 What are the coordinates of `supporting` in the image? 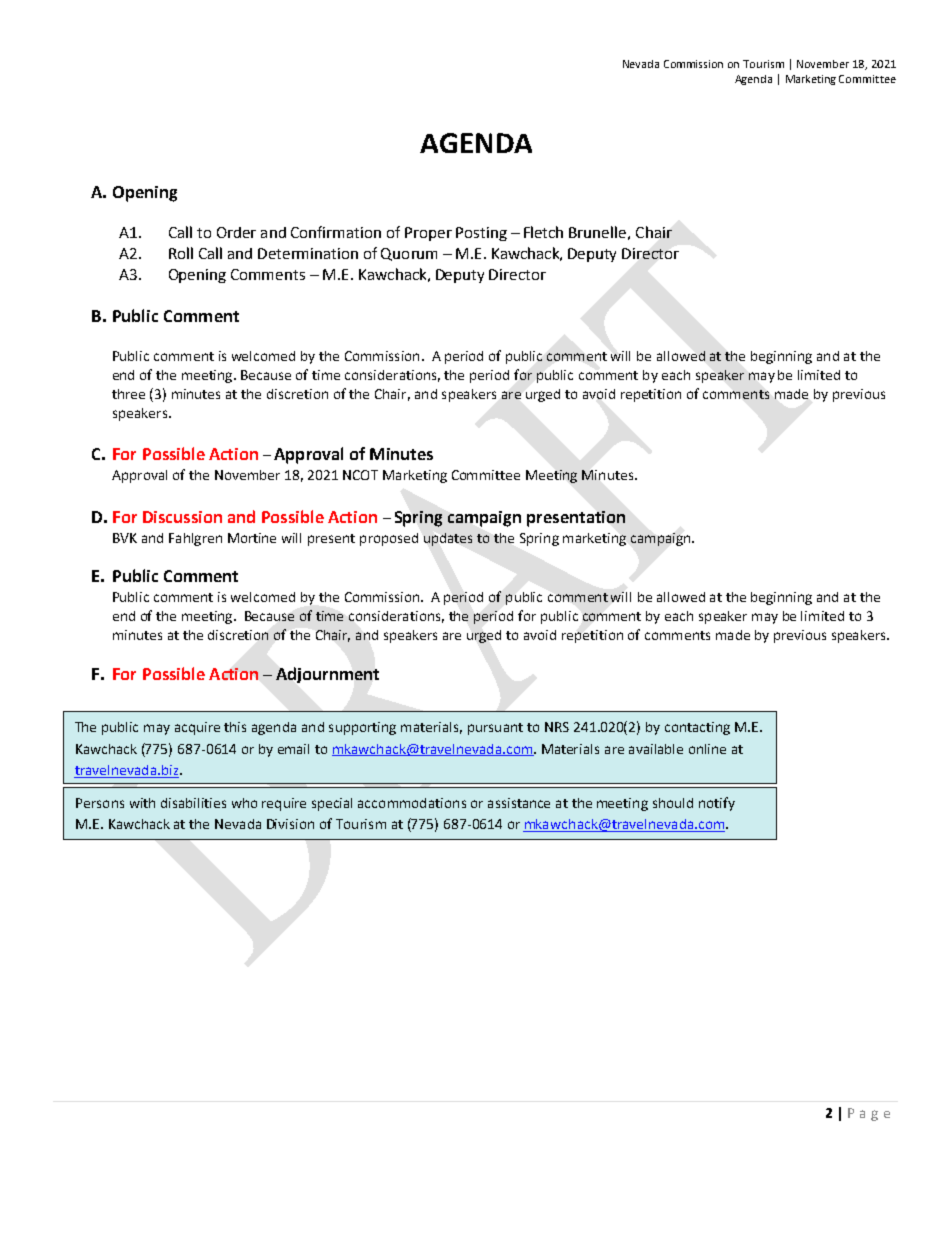 It's located at (362, 728).
